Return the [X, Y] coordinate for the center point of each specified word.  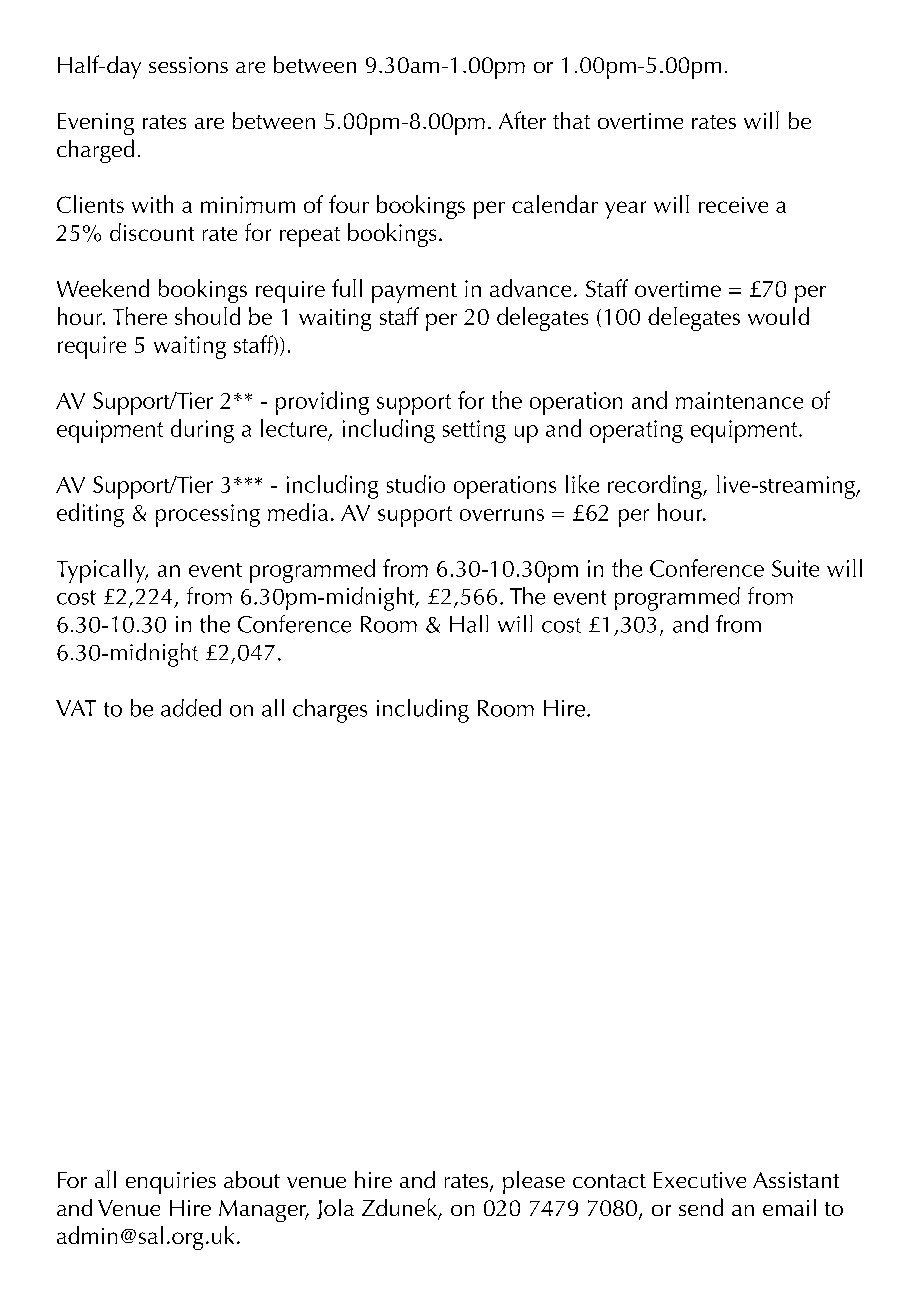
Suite [795, 568]
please [534, 1182]
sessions [188, 65]
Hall [469, 624]
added [191, 708]
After [522, 120]
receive [733, 205]
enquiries [171, 1183]
